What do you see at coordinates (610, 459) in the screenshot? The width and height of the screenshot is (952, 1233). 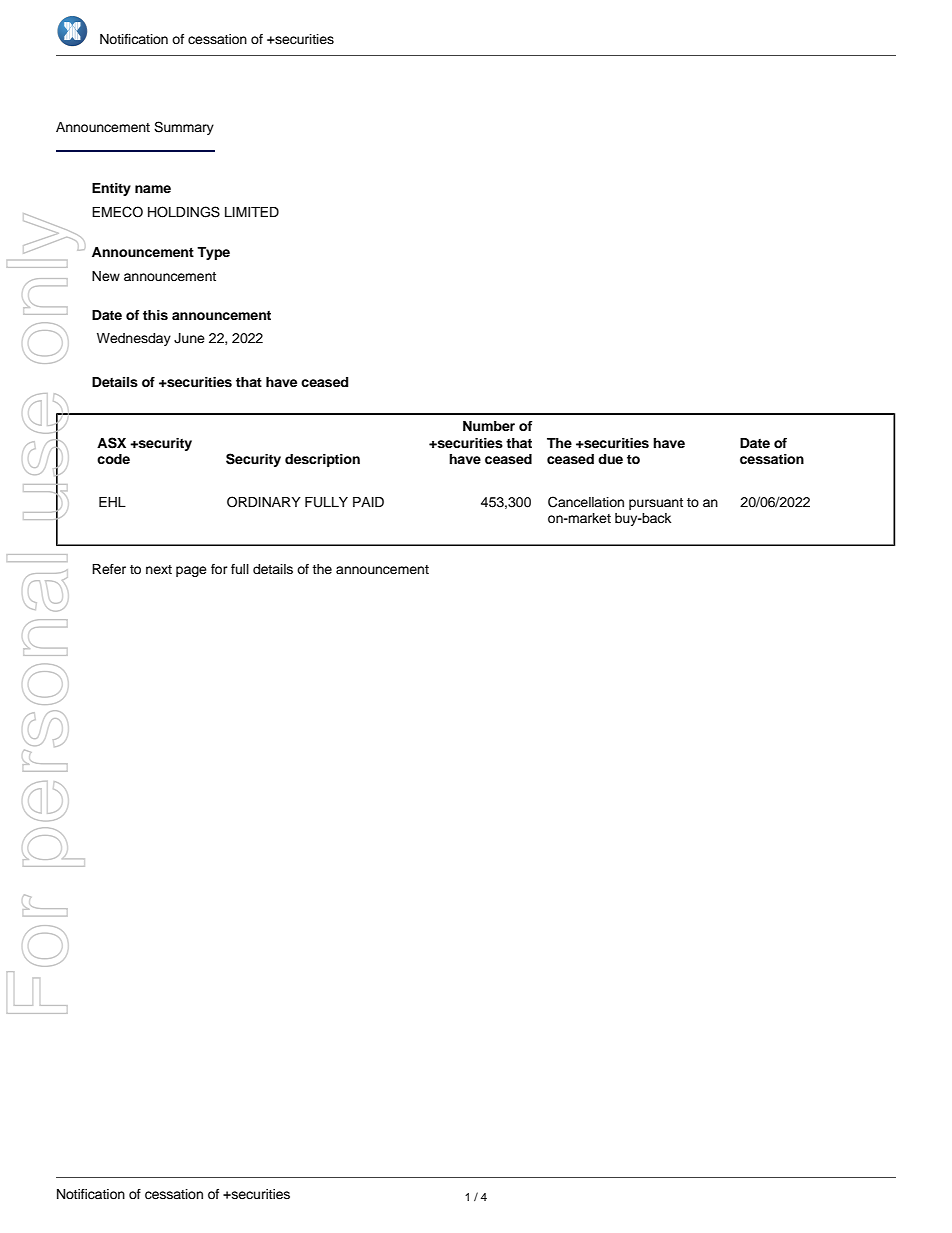 I see `due` at bounding box center [610, 459].
